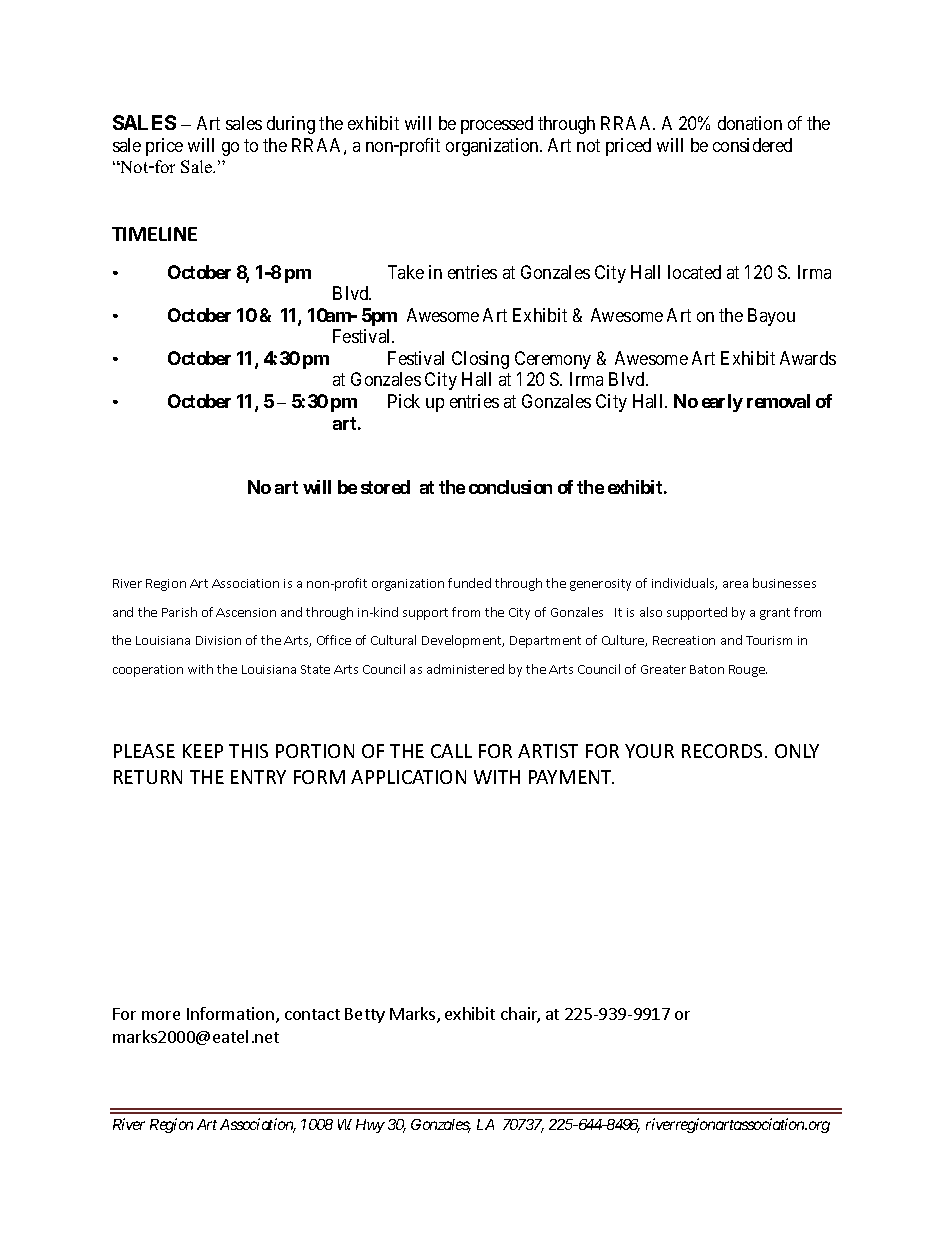 This screenshot has width=952, height=1233. I want to click on during, so click(291, 125).
